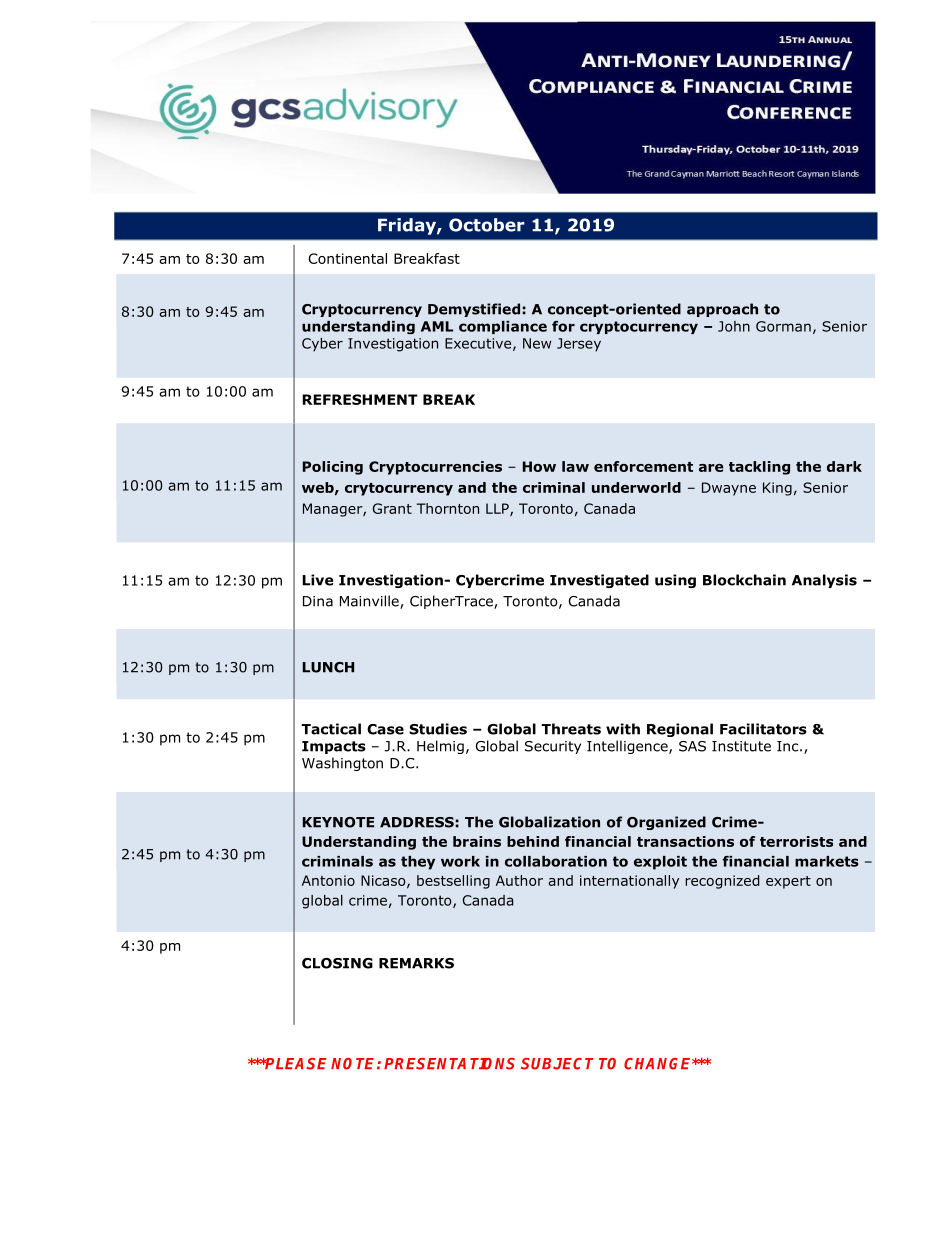 This screenshot has height=1233, width=952. Describe the element at coordinates (744, 580) in the screenshot. I see `Blockchain` at that location.
